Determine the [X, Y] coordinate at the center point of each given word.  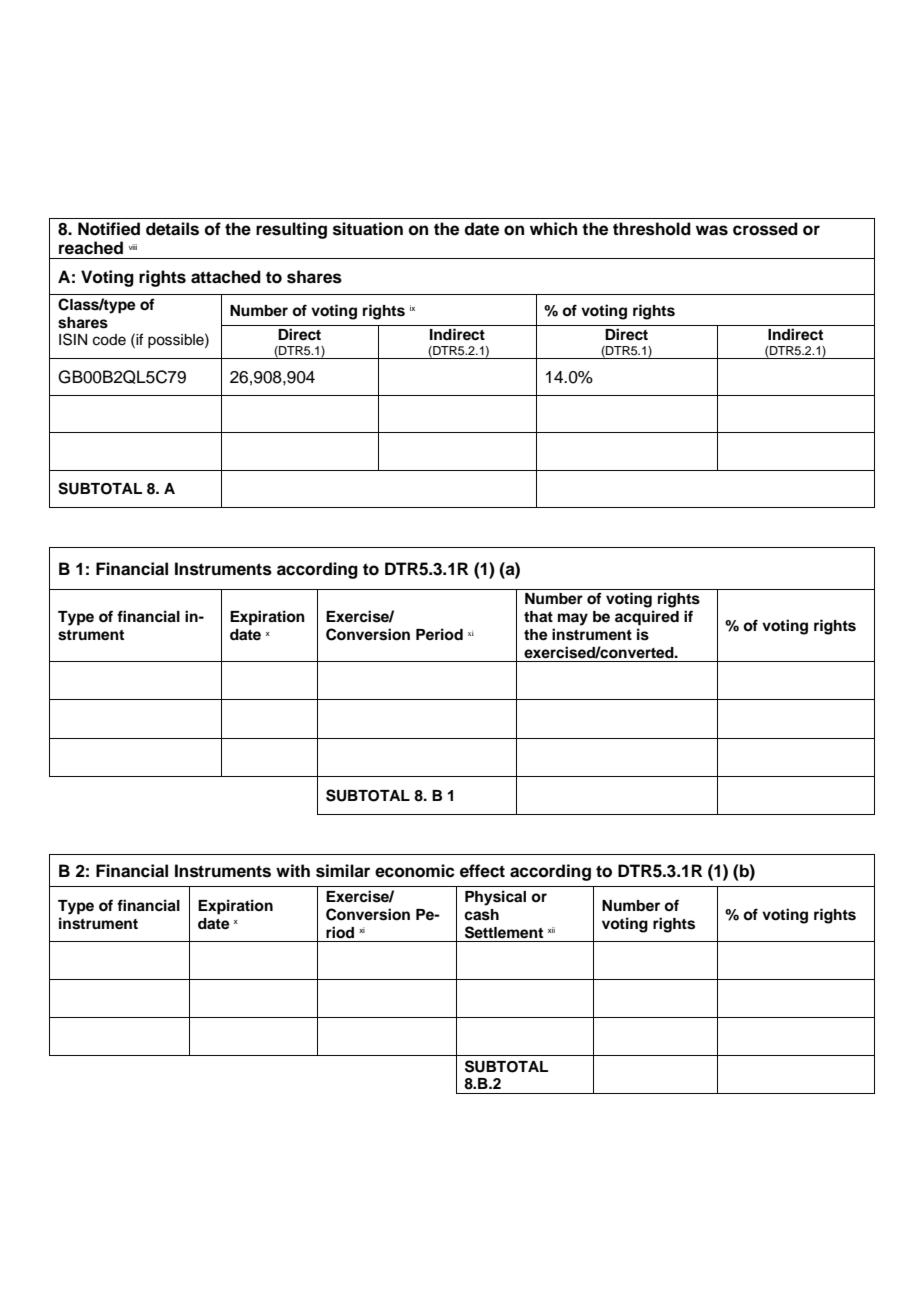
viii [133, 247]
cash [481, 915]
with [293, 870]
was [712, 230]
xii [551, 930]
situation [368, 229]
